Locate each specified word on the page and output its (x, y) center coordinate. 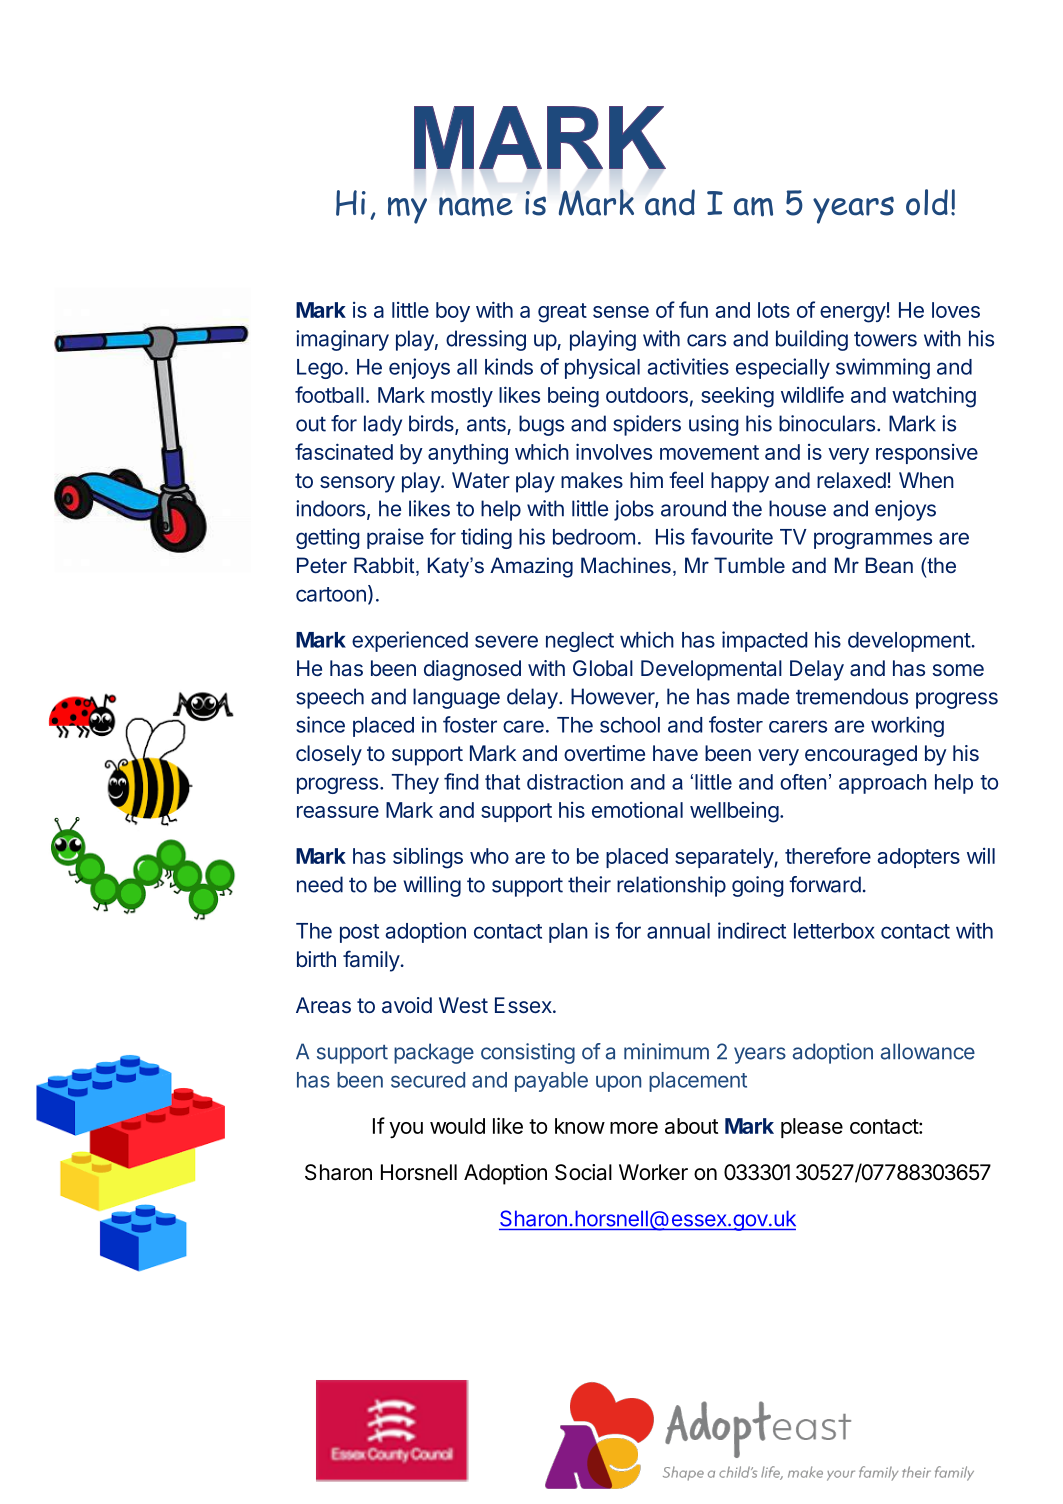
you (406, 1130)
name (476, 207)
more (634, 1128)
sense (621, 312)
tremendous (852, 696)
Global (603, 668)
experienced (410, 641)
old (927, 202)
